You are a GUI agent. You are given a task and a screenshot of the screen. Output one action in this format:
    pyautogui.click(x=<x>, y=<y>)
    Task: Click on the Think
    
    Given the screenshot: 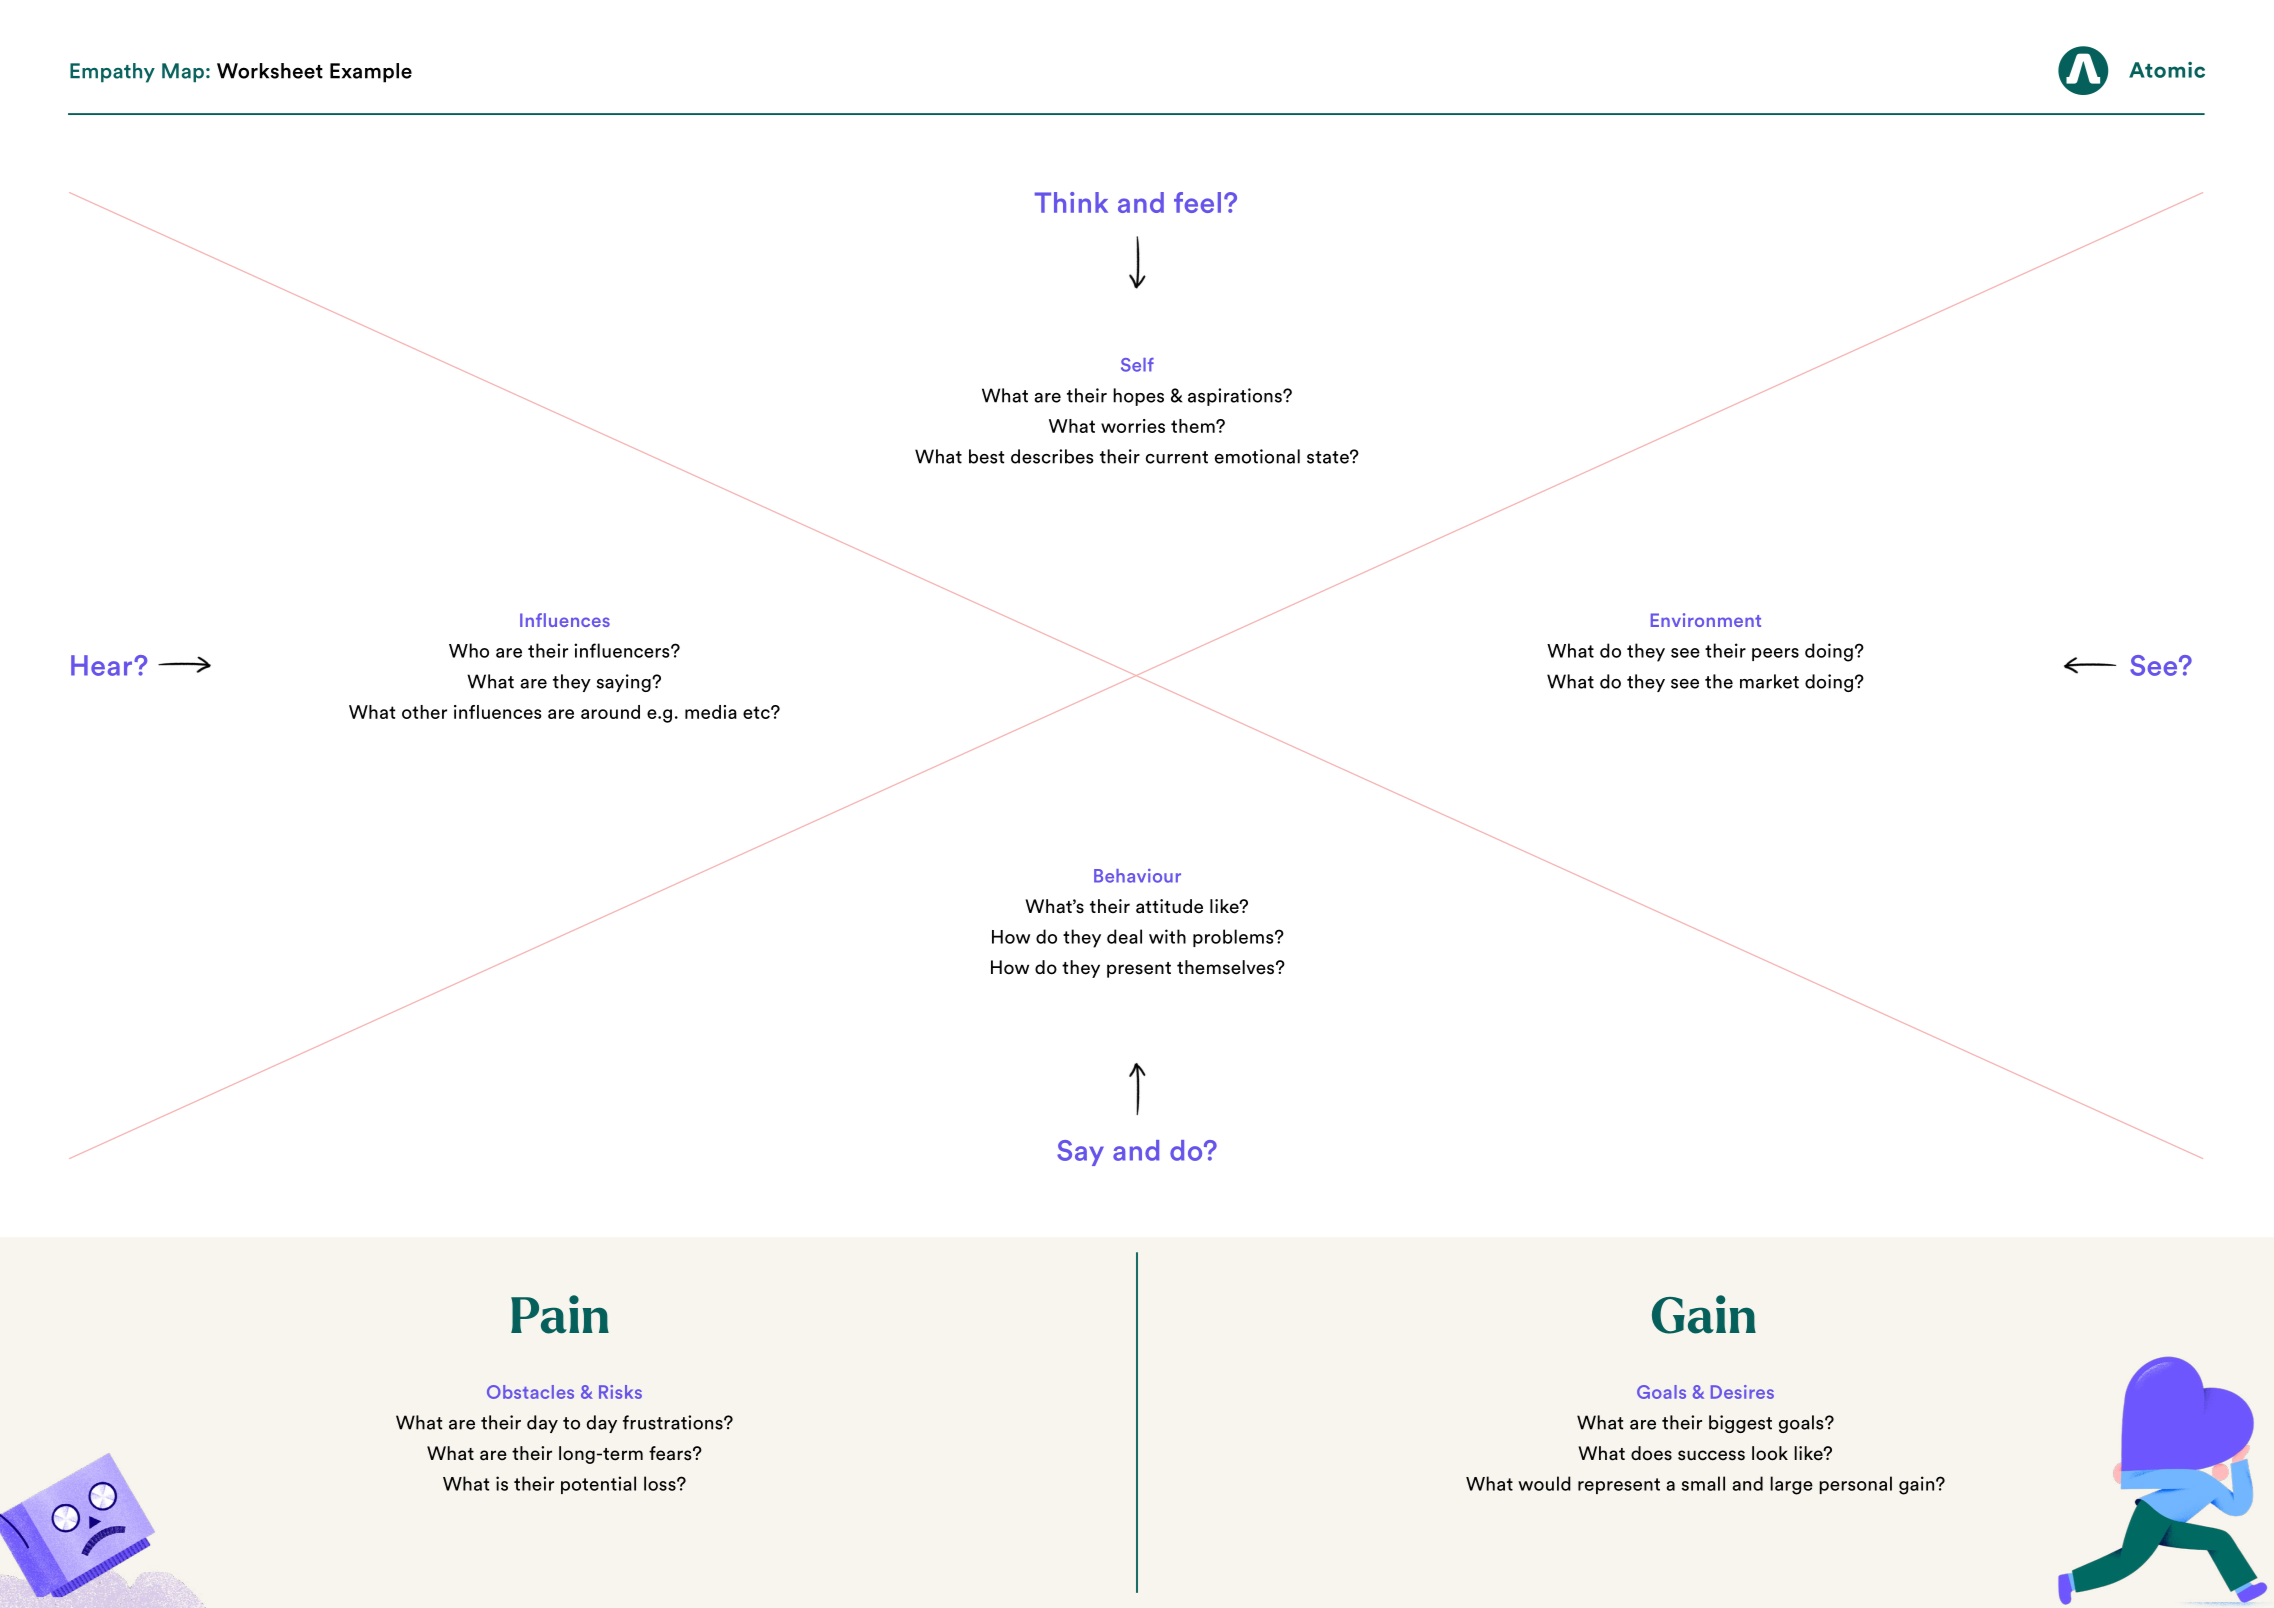 What is the action you would take?
    pyautogui.click(x=1071, y=202)
